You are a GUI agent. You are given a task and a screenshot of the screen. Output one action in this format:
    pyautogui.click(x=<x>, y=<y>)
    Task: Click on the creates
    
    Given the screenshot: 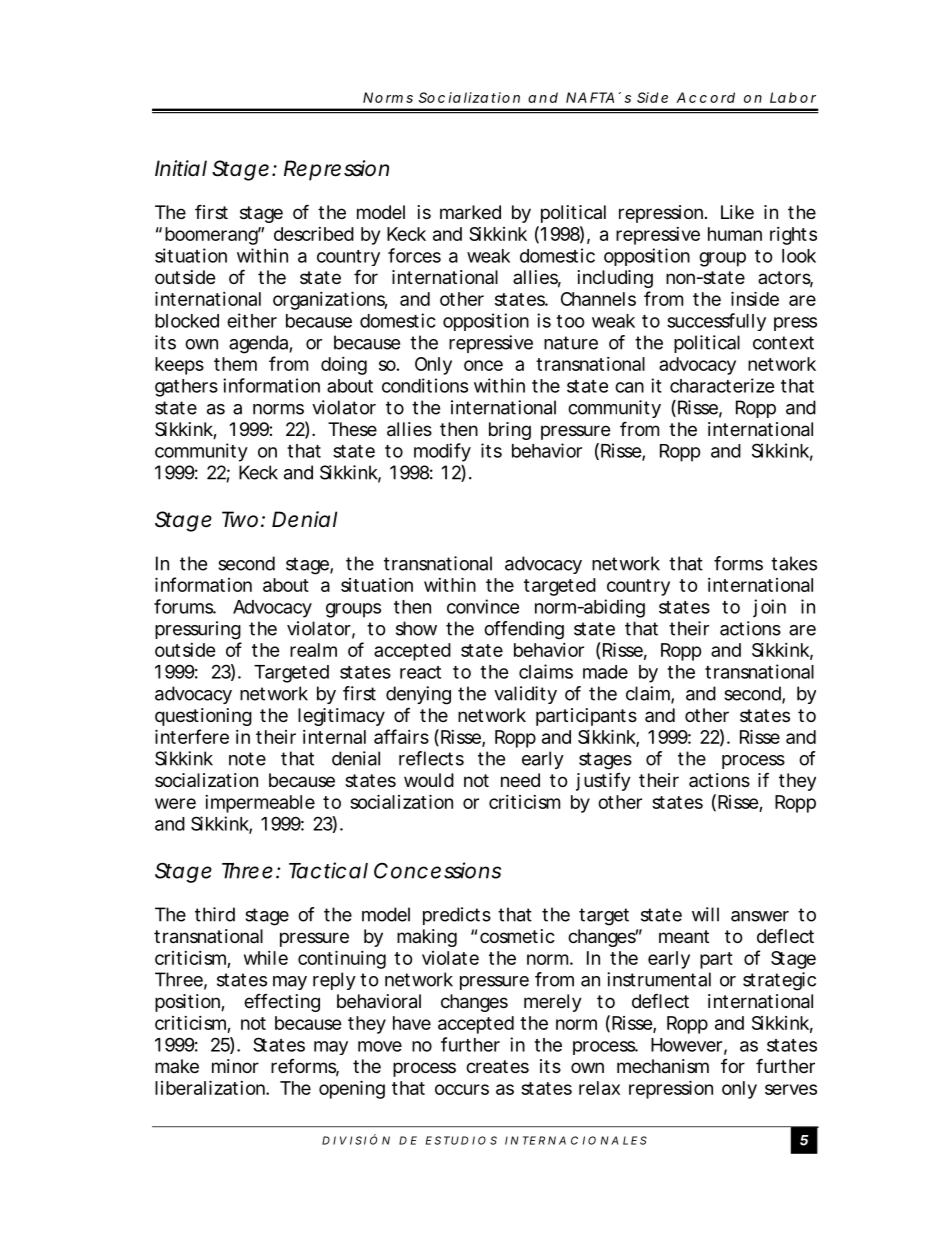 What is the action you would take?
    pyautogui.click(x=497, y=1066)
